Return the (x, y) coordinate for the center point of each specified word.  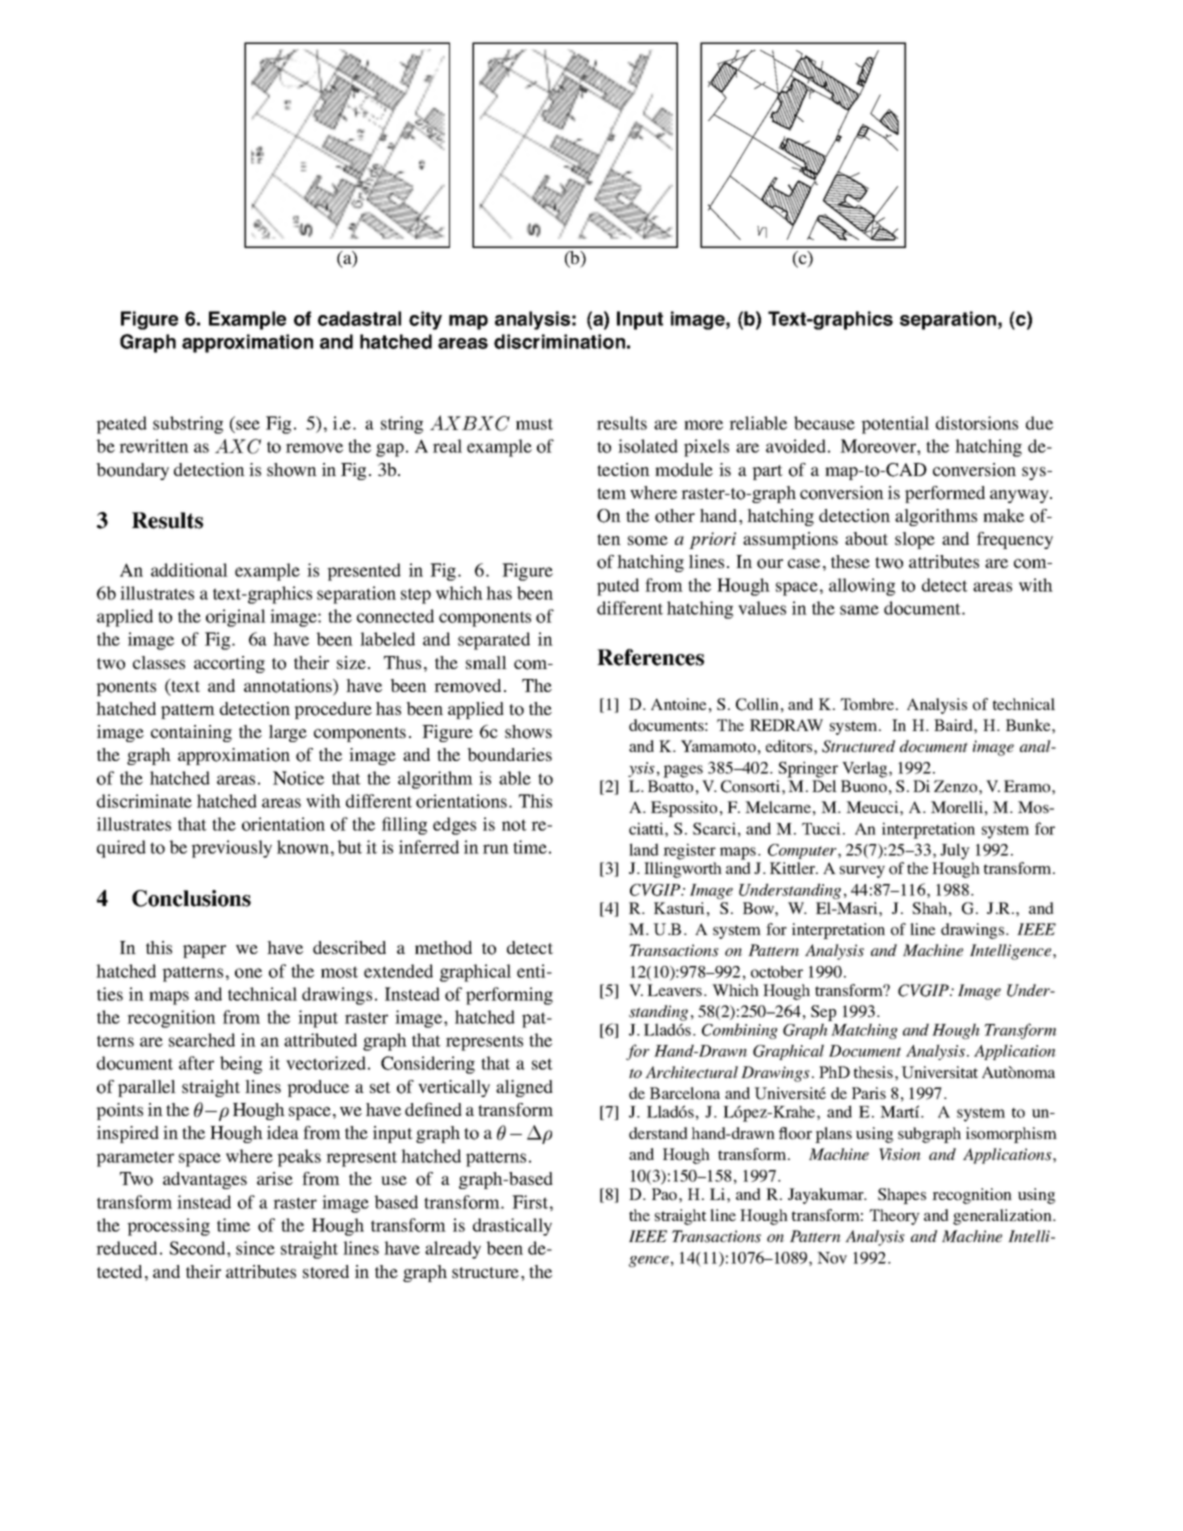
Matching (864, 1031)
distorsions (977, 423)
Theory (894, 1217)
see (248, 425)
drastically (512, 1227)
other (675, 516)
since (255, 1248)
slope (915, 540)
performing (509, 996)
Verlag (866, 769)
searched (202, 1040)
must (534, 424)
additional (189, 570)
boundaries (509, 755)
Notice (298, 778)
